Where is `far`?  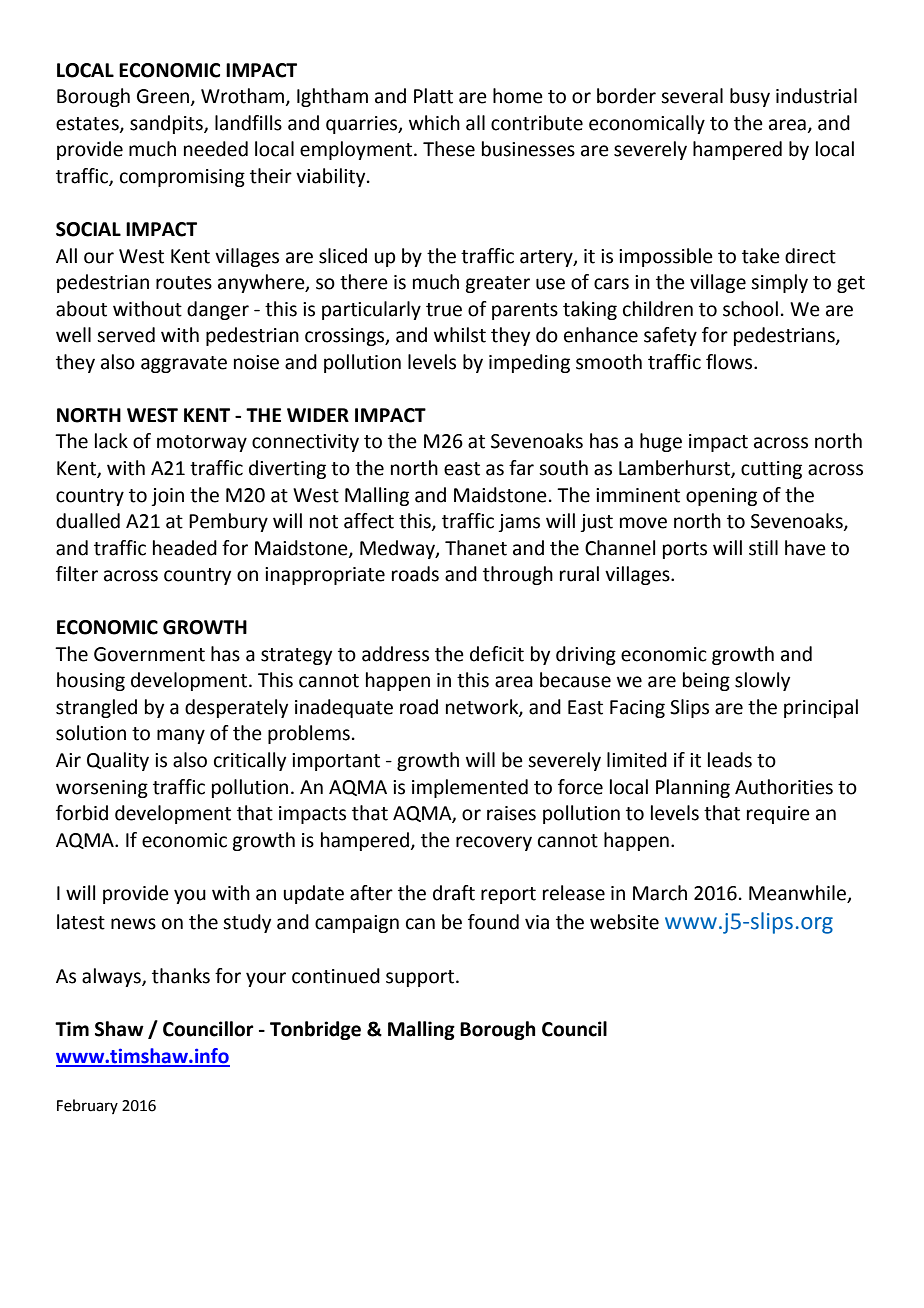 far is located at coordinates (521, 468).
